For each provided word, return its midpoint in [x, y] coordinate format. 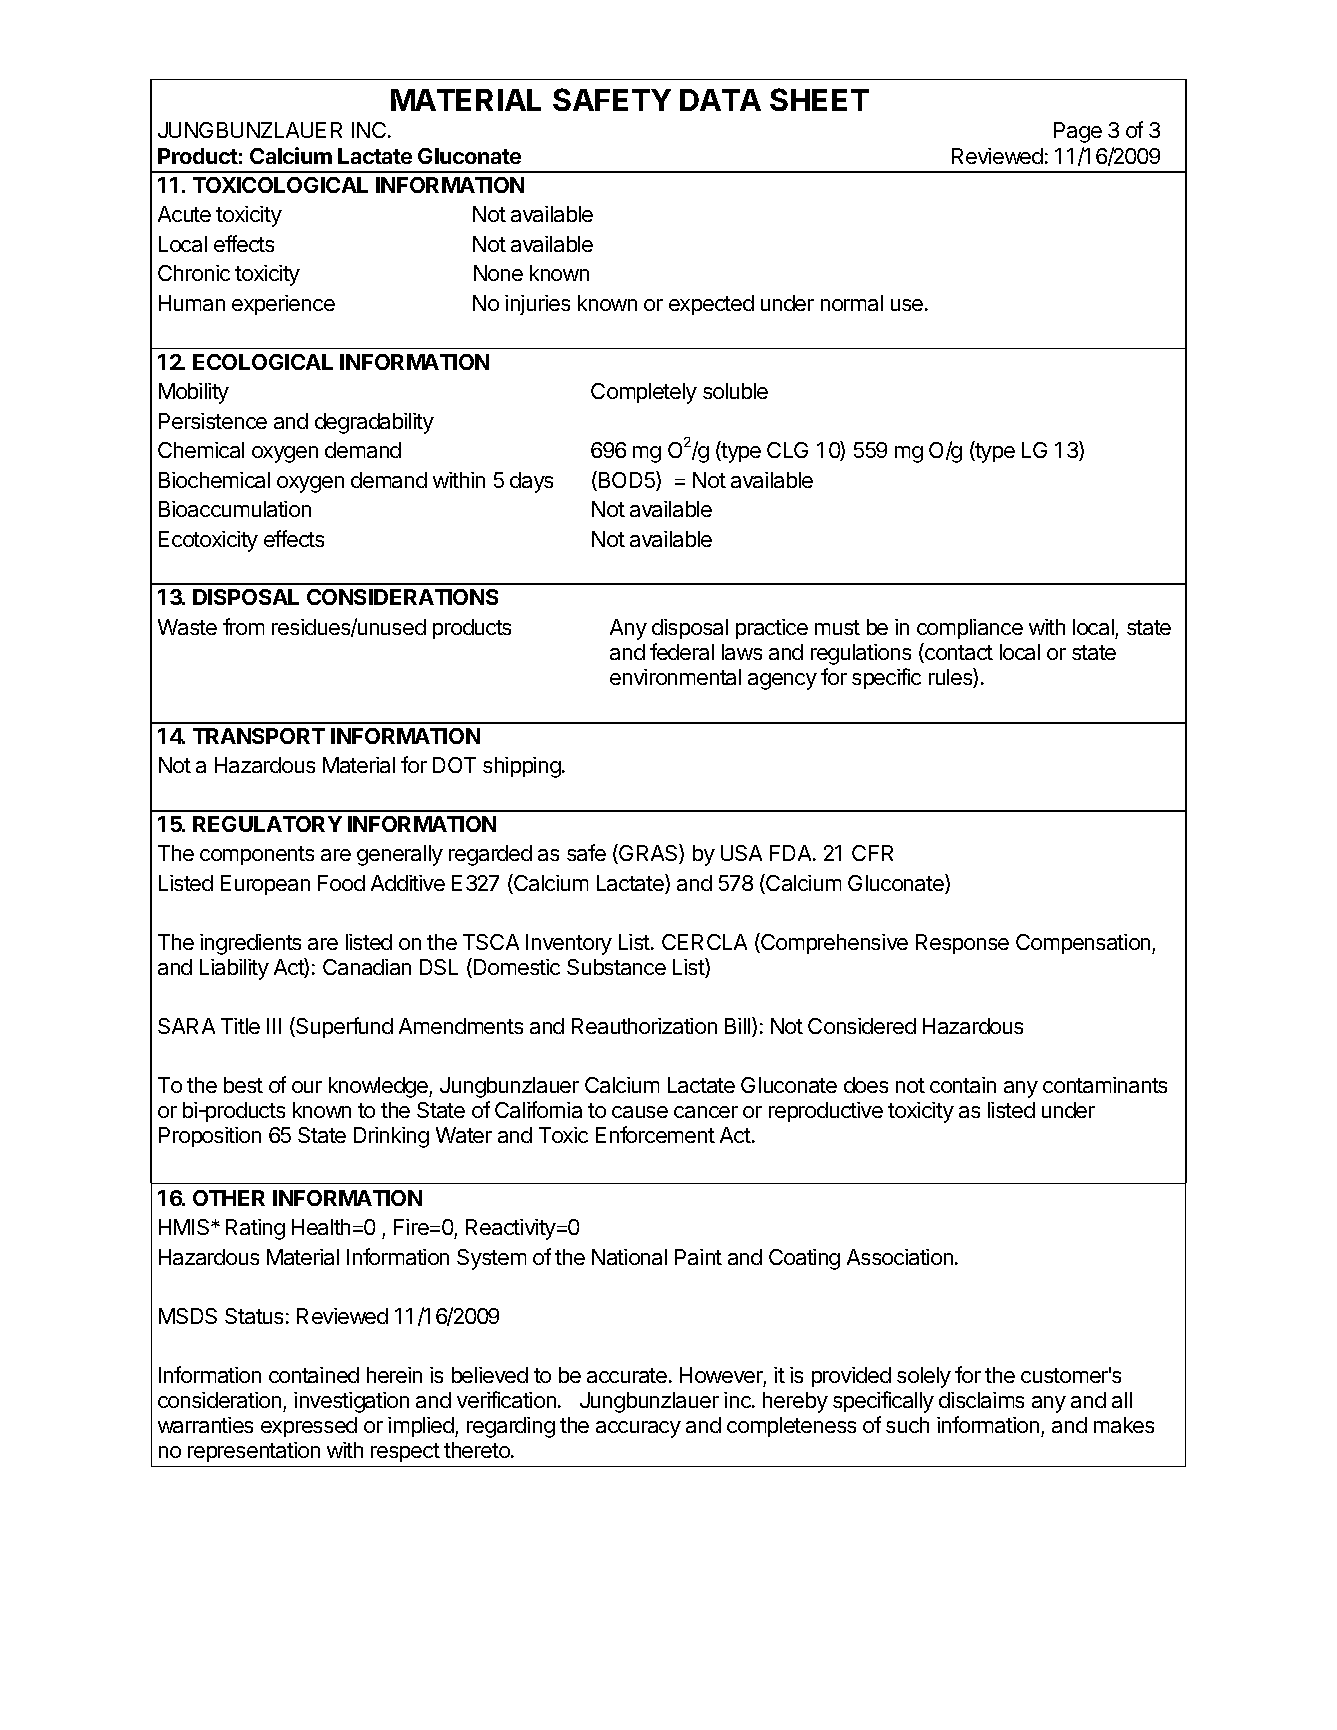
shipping [523, 767]
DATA [720, 100]
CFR [872, 853]
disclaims [981, 1400]
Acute [184, 214]
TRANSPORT [259, 736]
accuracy [638, 1429]
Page [1078, 132]
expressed [309, 1427]
